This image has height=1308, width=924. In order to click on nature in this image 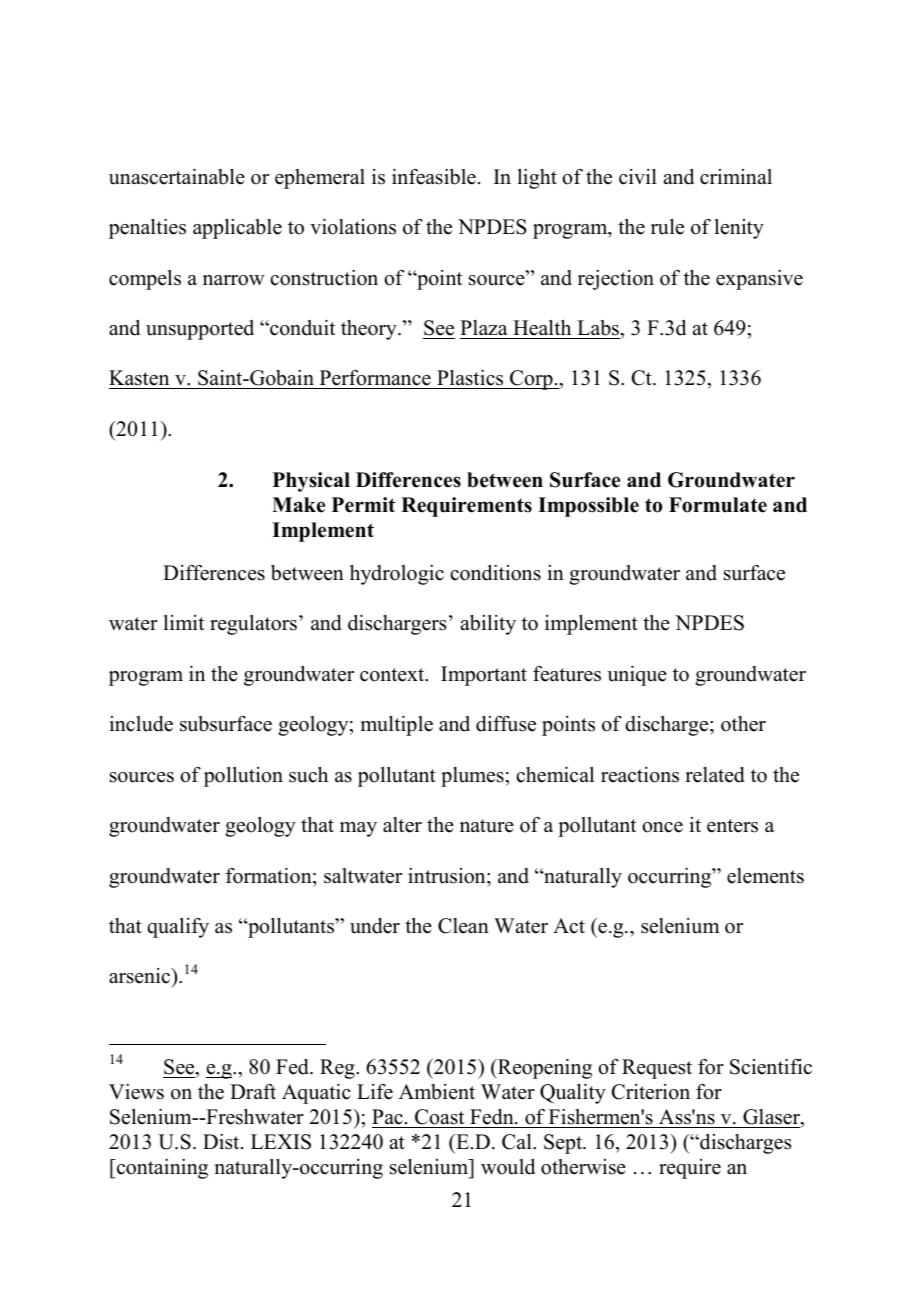, I will do `click(487, 826)`.
